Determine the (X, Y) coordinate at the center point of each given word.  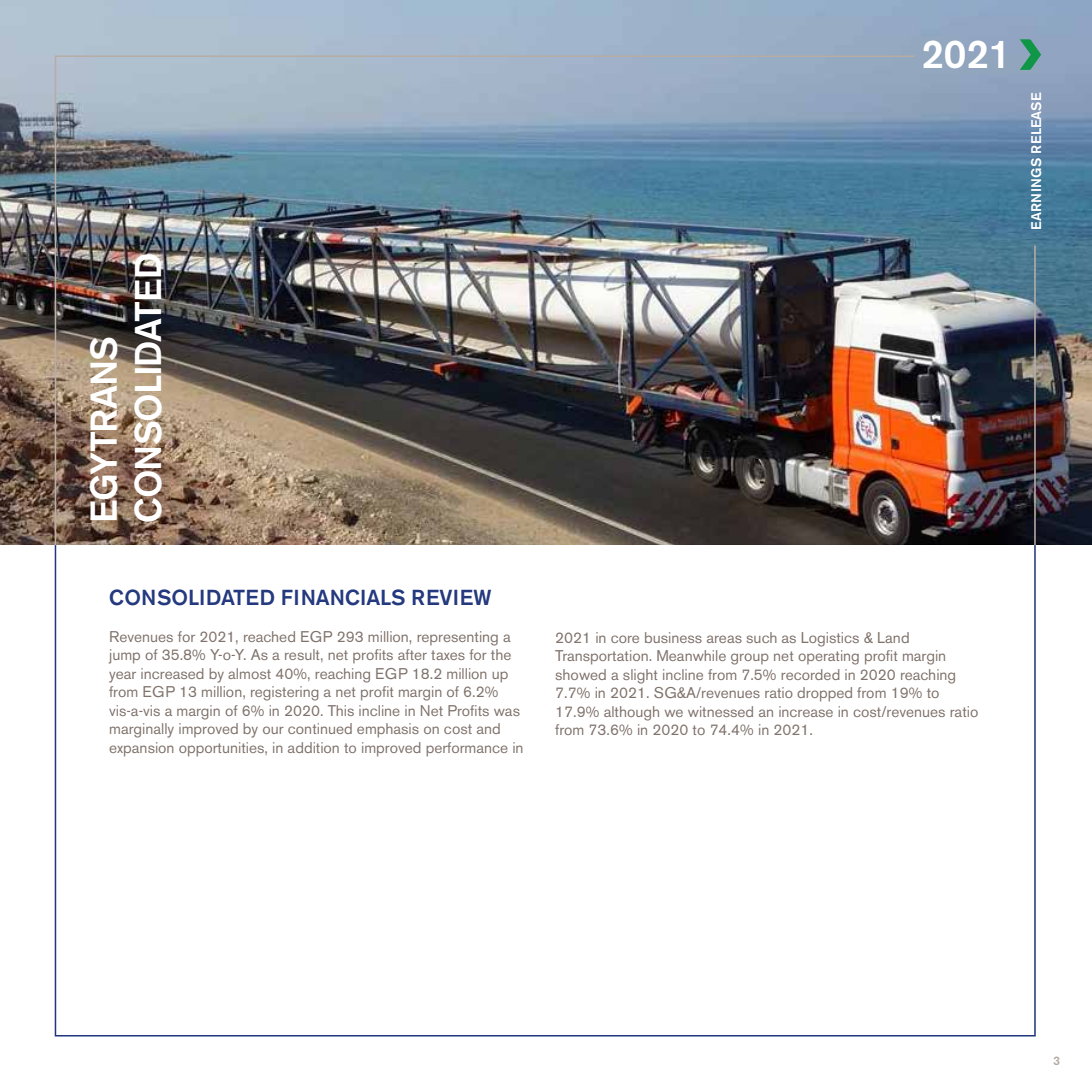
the (501, 654)
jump (124, 656)
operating (828, 657)
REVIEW (451, 597)
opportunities (222, 749)
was (507, 712)
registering (285, 693)
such (762, 637)
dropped (824, 694)
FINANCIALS (343, 597)
